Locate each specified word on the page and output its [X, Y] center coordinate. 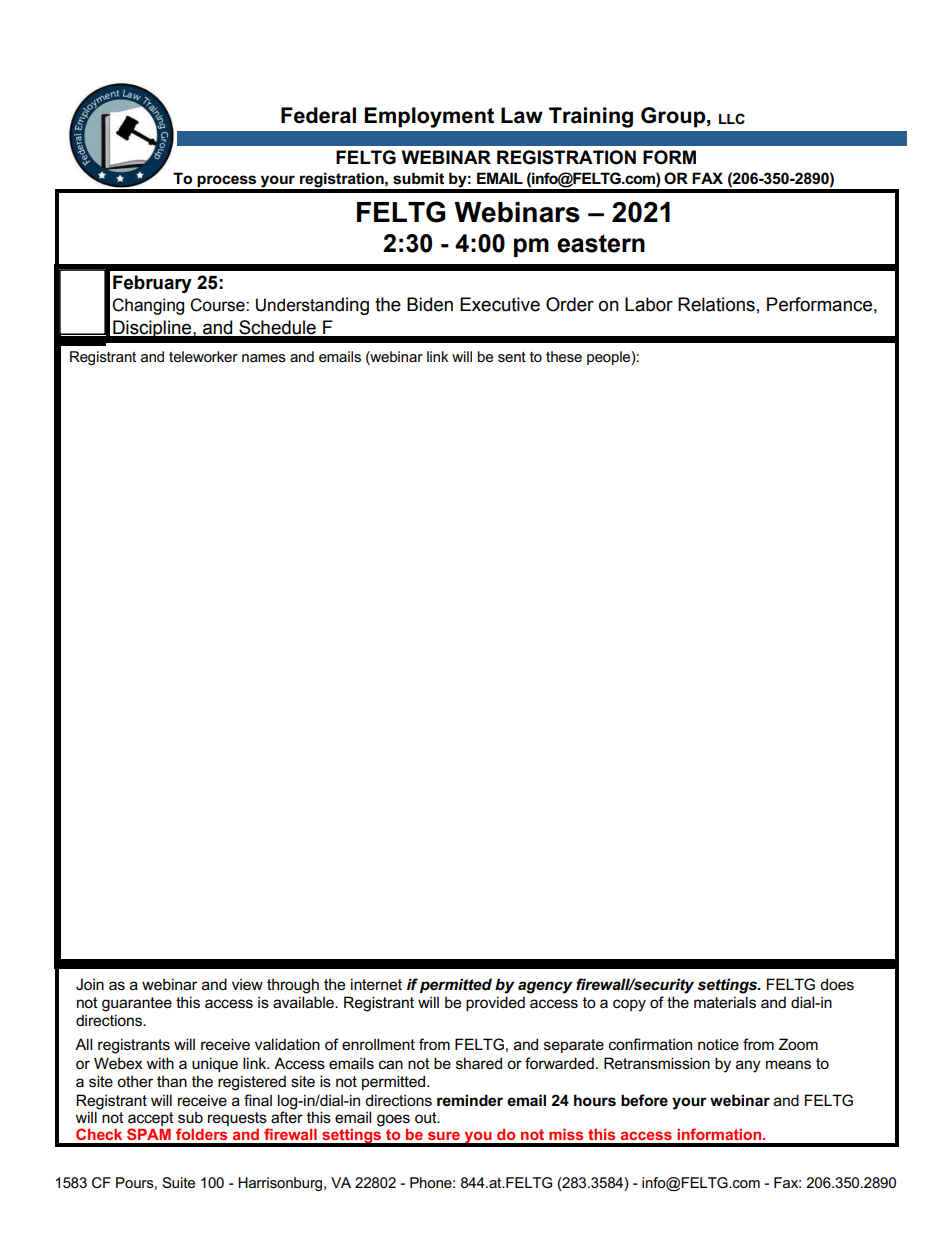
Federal [318, 115]
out [427, 1117]
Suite [178, 1182]
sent [512, 357]
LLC [732, 118]
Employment [429, 117]
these [564, 356]
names [264, 358]
